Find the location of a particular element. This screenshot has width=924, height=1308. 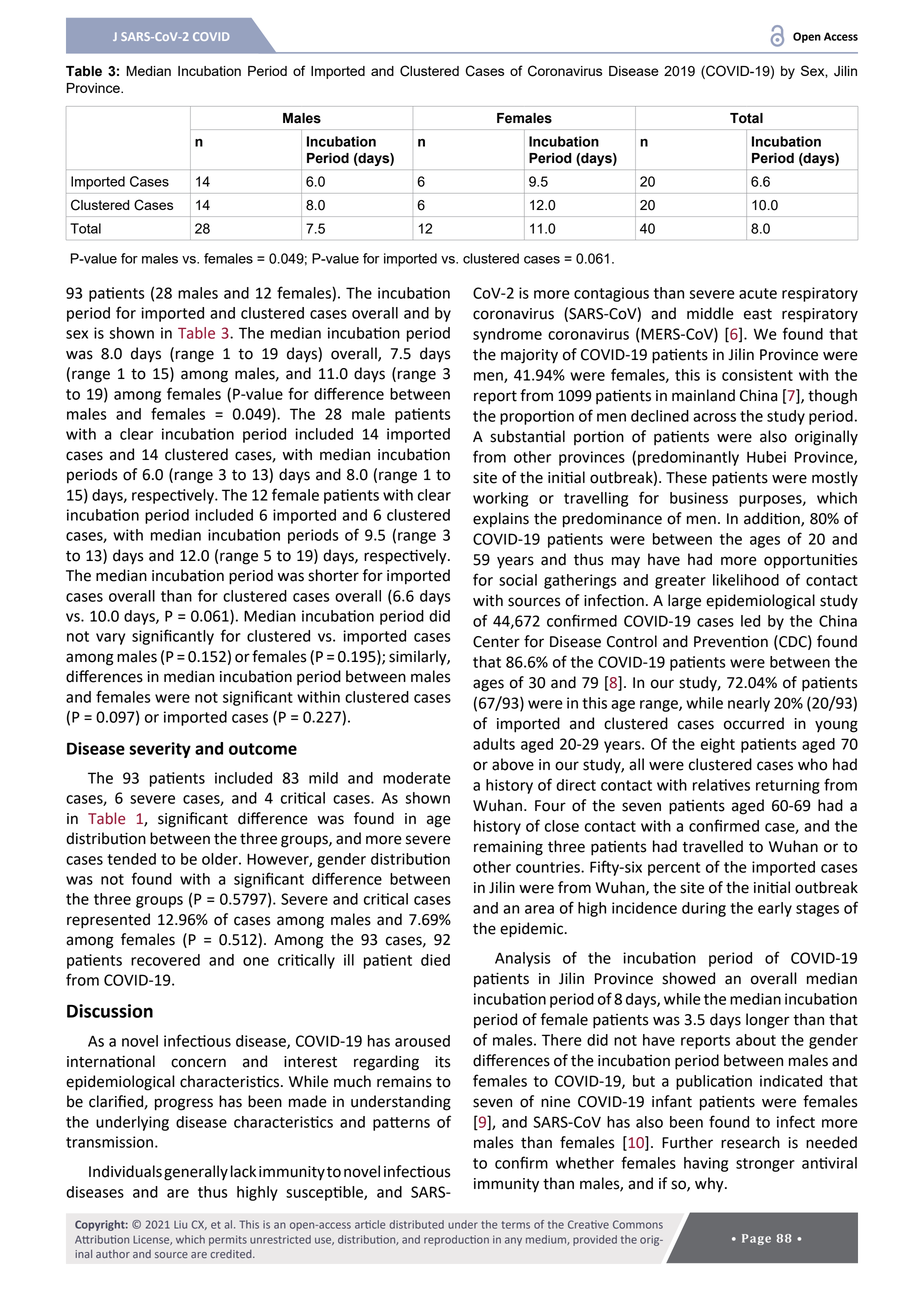

Center is located at coordinates (496, 642).
